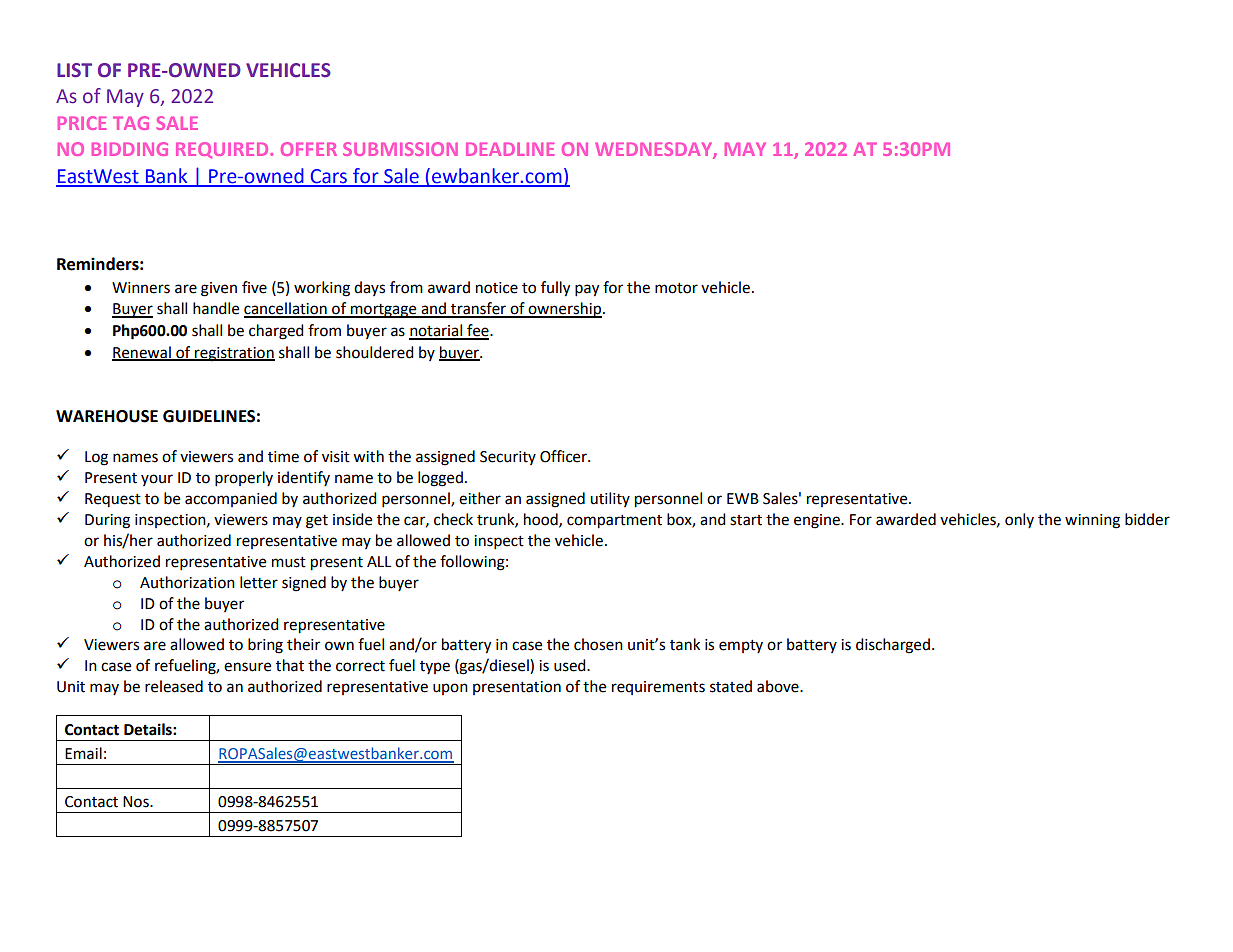  I want to click on accompanied, so click(231, 499).
